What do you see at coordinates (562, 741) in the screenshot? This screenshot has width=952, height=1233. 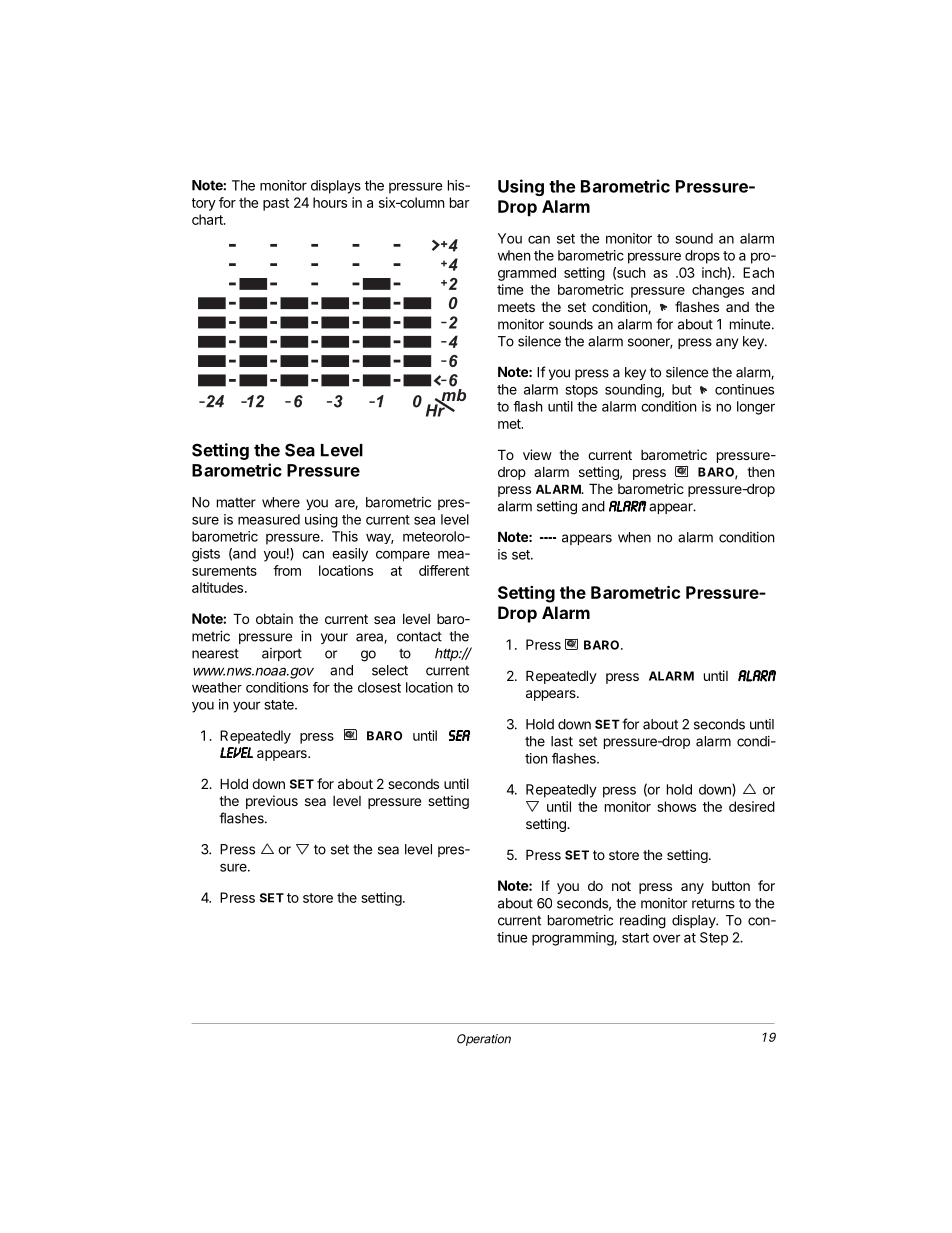 I see `last` at bounding box center [562, 741].
